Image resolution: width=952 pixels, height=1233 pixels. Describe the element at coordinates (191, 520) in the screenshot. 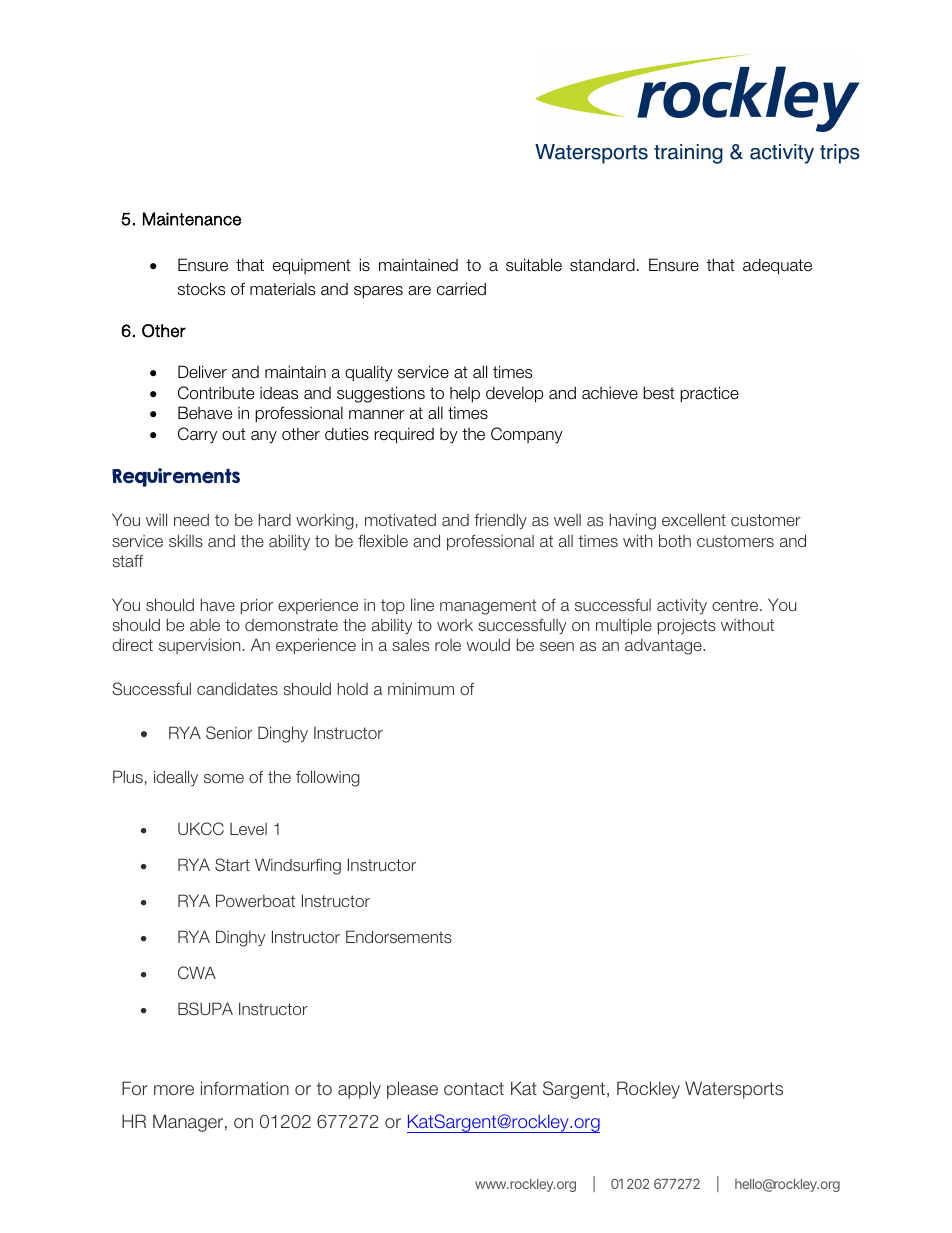

I see `need` at that location.
